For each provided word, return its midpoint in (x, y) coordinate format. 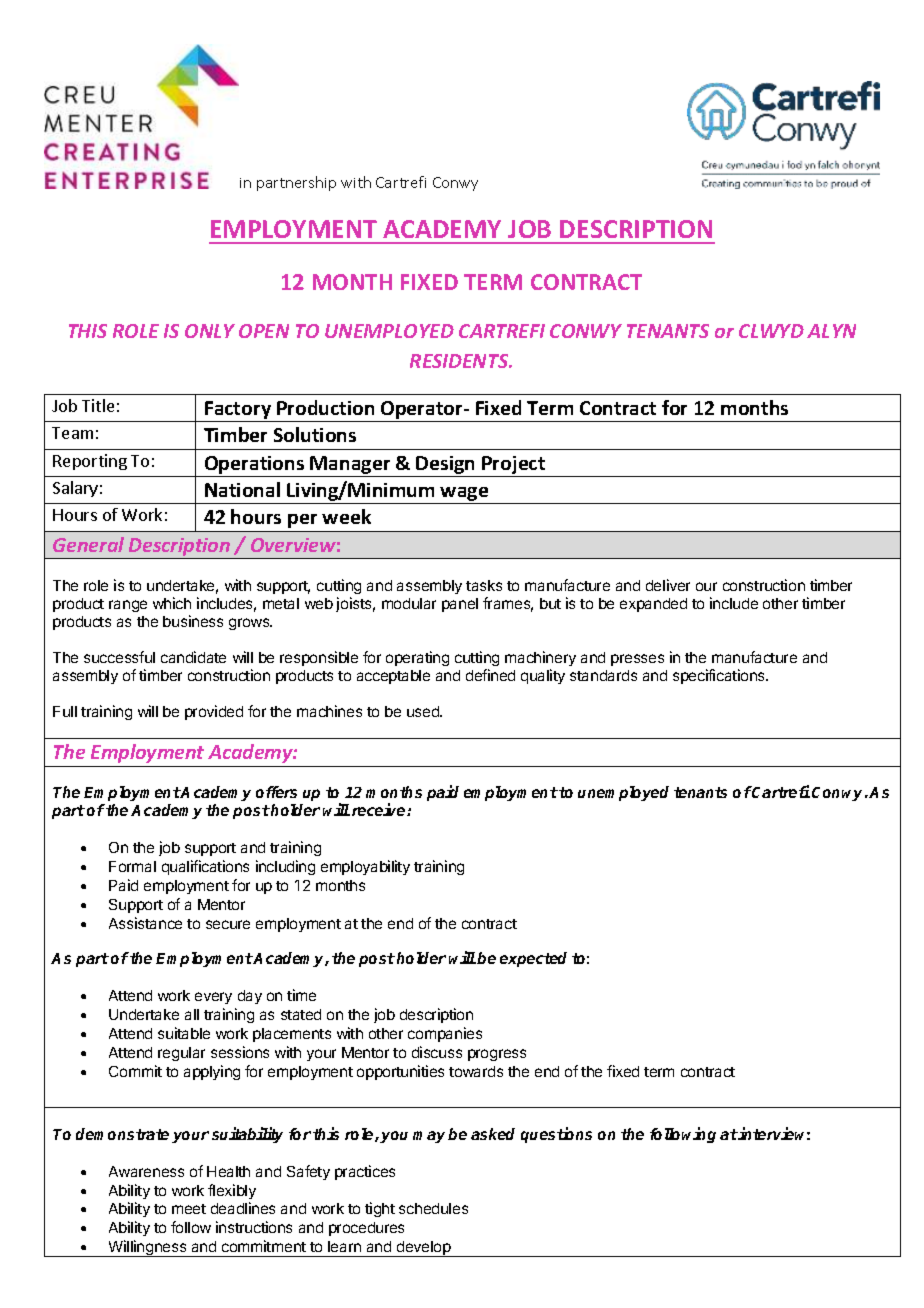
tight (380, 1209)
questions (556, 1135)
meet (189, 1209)
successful (119, 657)
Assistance (145, 923)
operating (417, 658)
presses (637, 660)
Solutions (315, 434)
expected (533, 959)
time (301, 995)
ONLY (210, 331)
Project (514, 466)
